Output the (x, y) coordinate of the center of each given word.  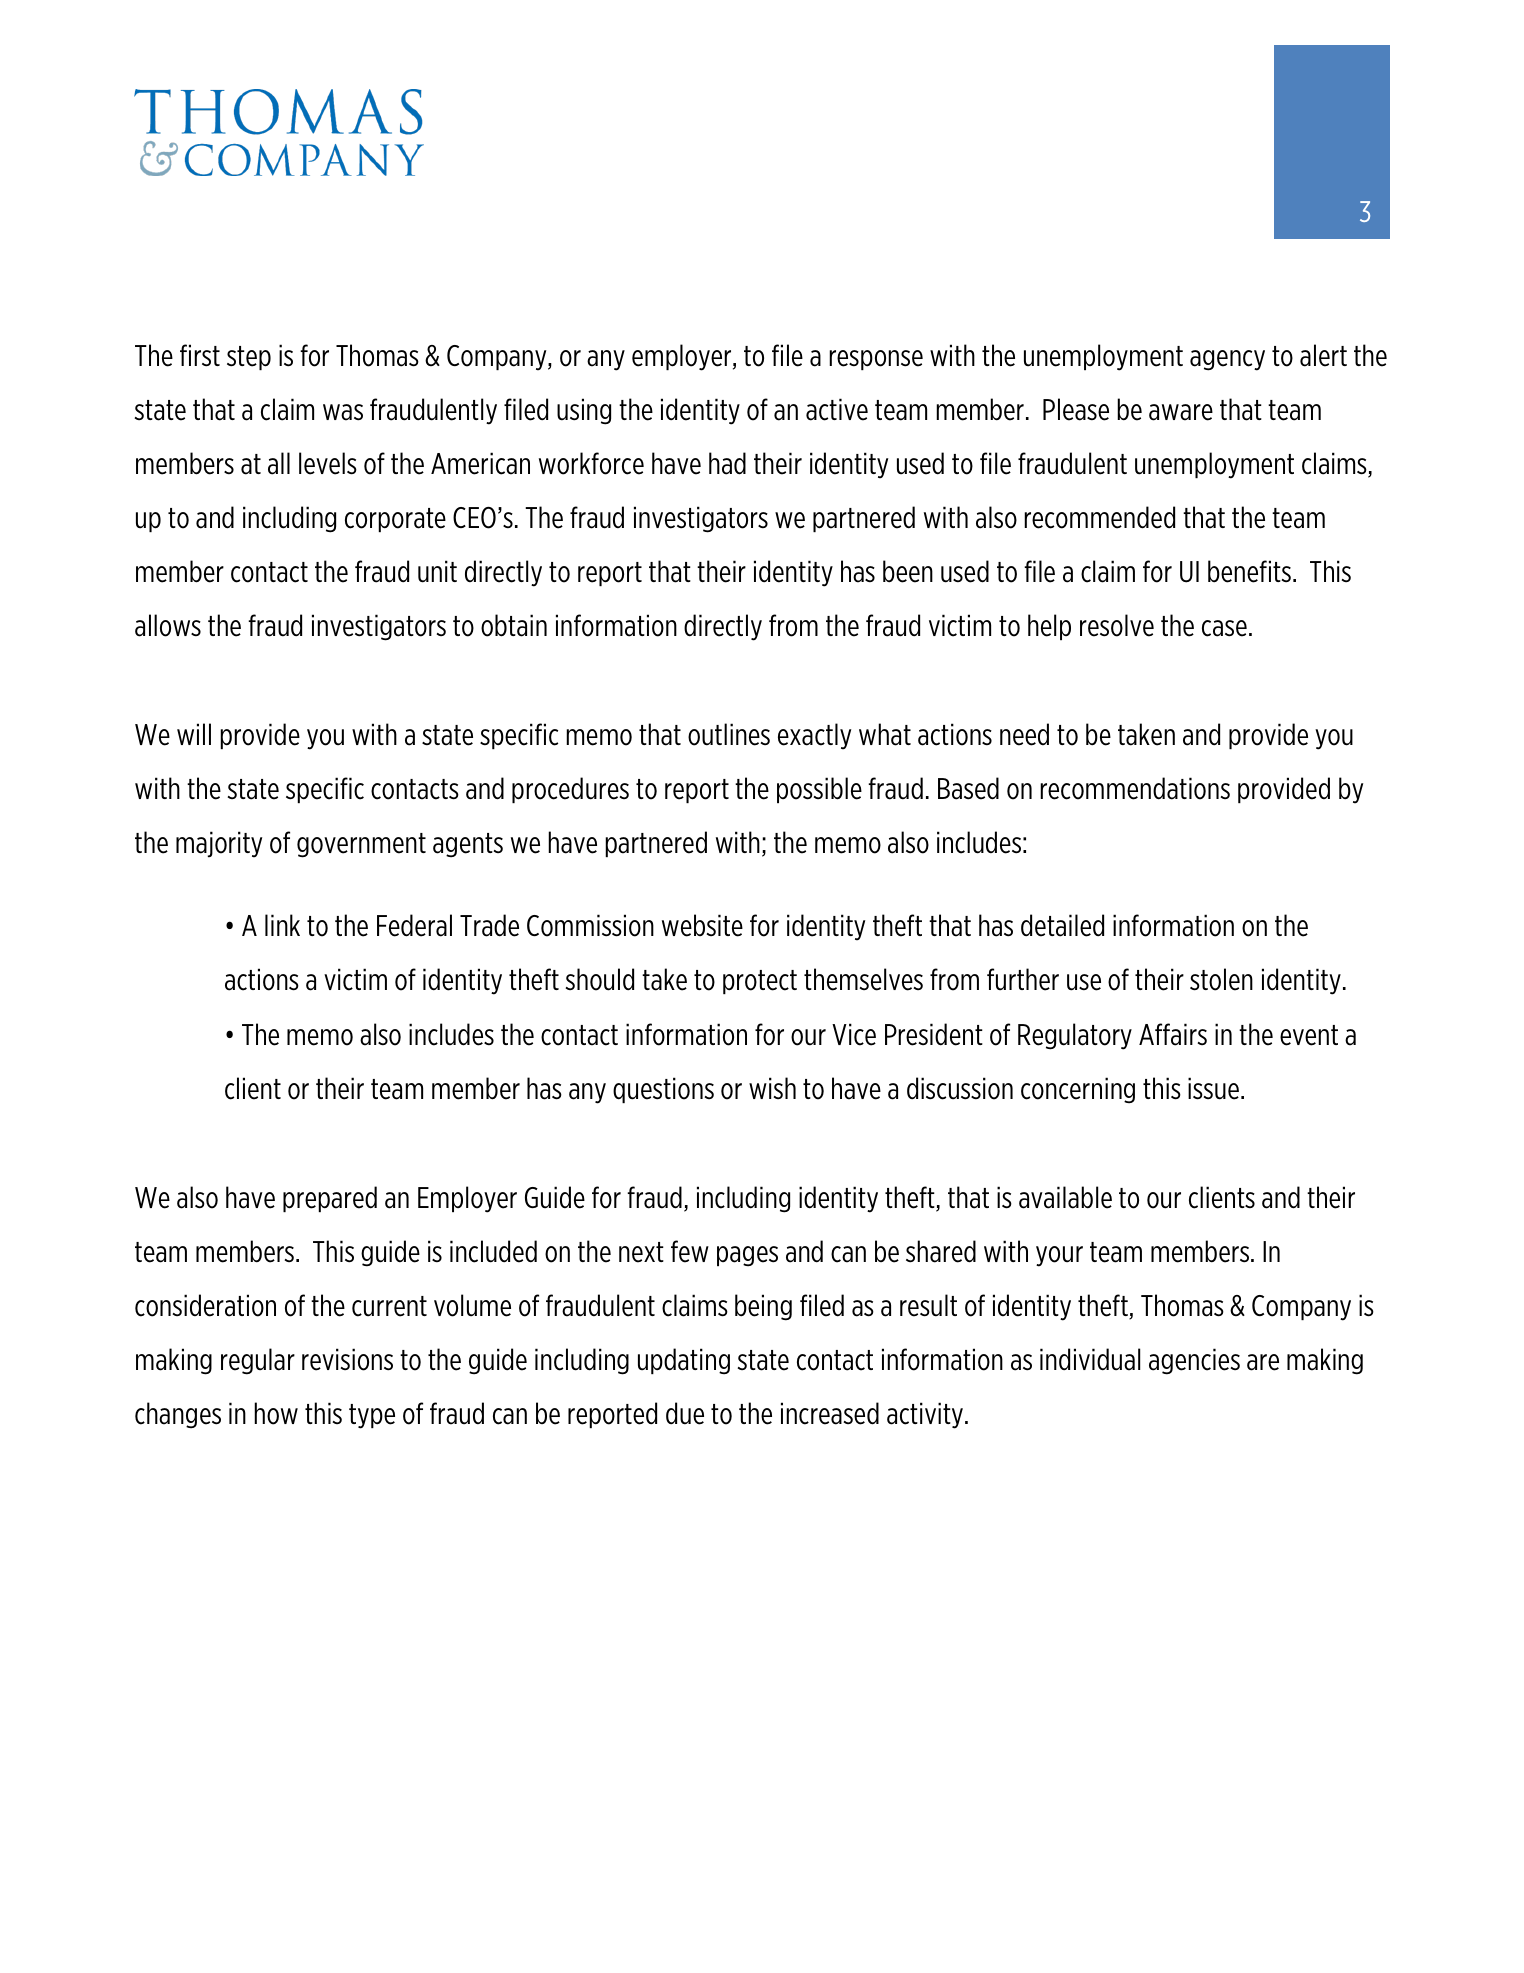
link (282, 925)
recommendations (1135, 788)
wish (772, 1088)
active (837, 409)
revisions (347, 1359)
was (343, 412)
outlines (729, 734)
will (194, 734)
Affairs (1173, 1034)
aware (1181, 412)
